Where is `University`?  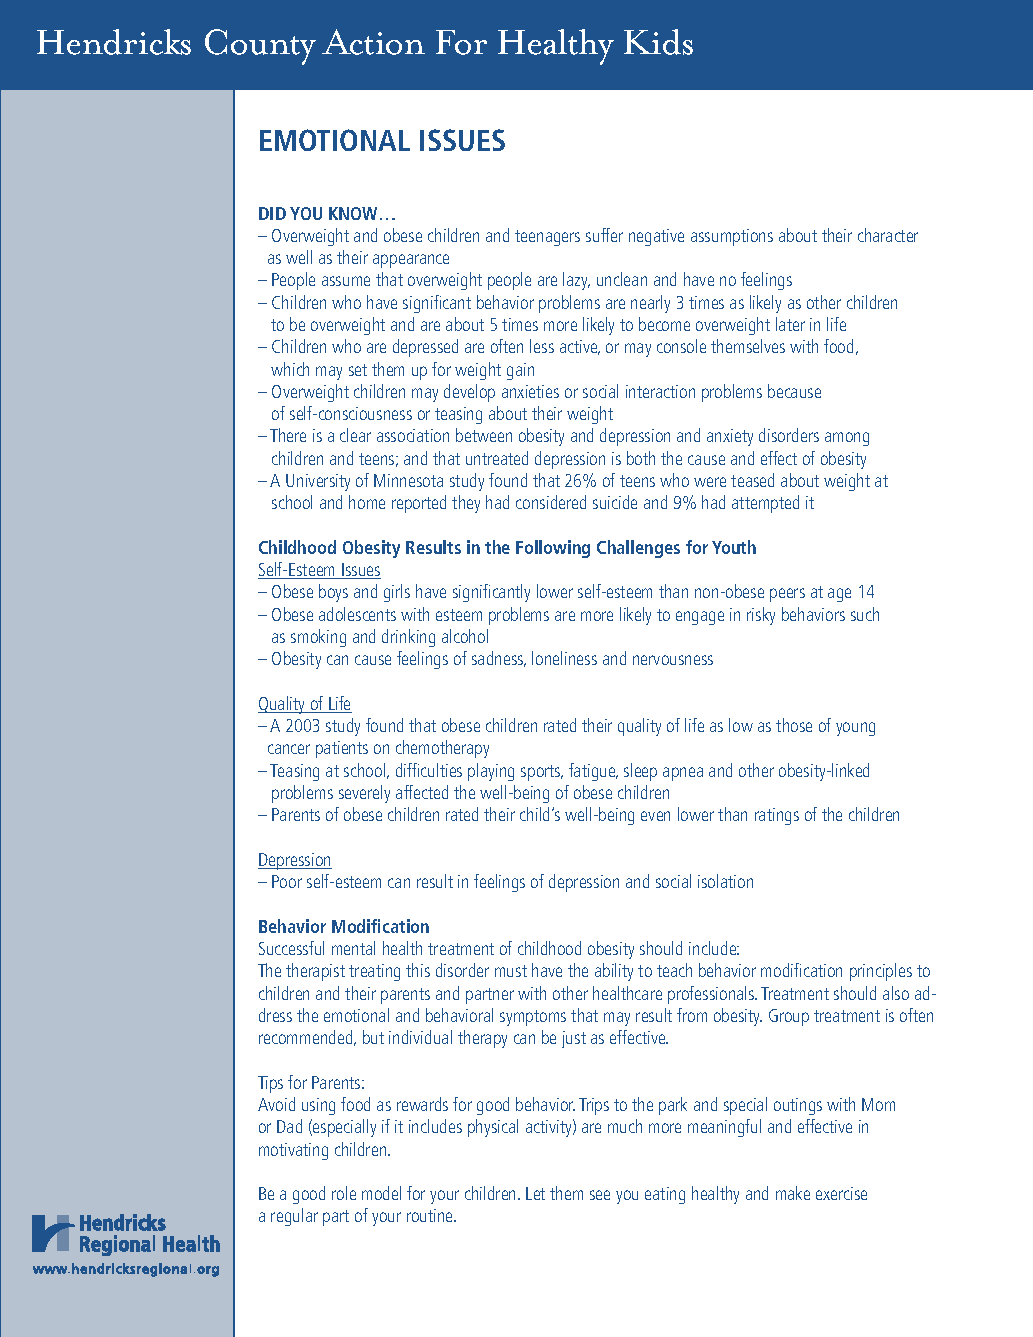 University is located at coordinates (318, 482).
